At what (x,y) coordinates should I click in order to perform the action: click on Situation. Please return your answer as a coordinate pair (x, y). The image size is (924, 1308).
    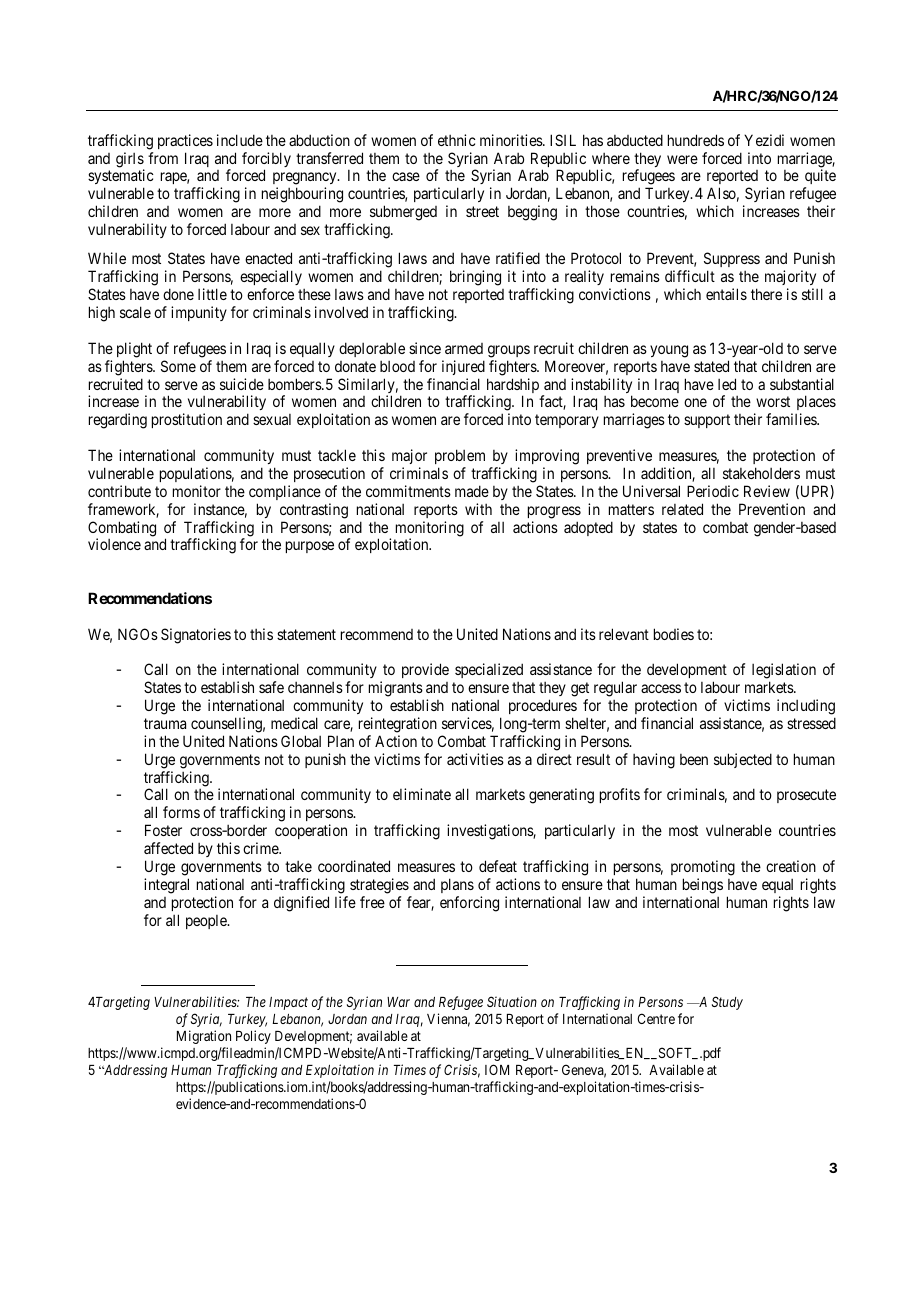
    Looking at the image, I should click on (512, 1001).
